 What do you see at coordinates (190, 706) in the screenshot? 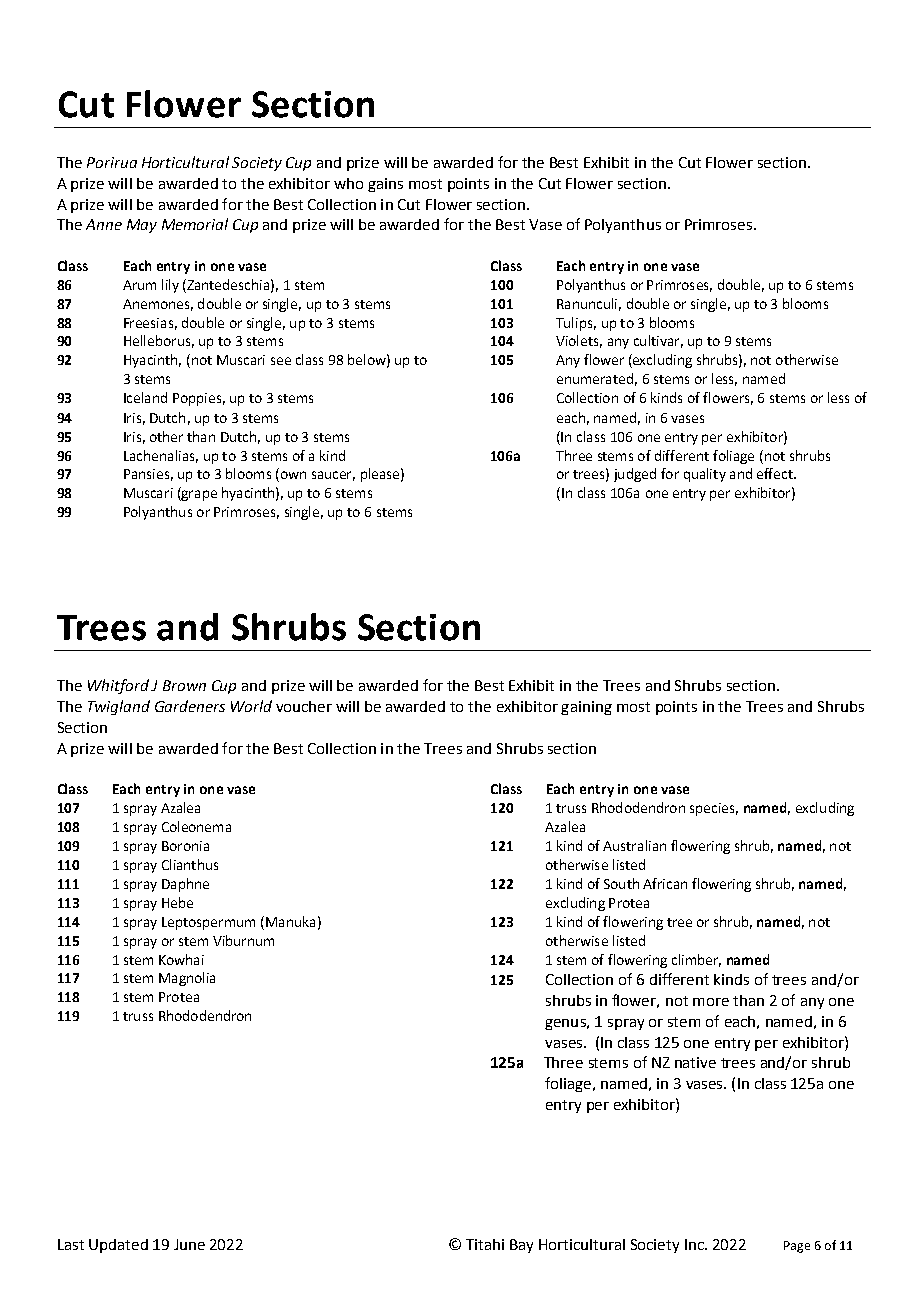
I see `Gardeners` at bounding box center [190, 706].
